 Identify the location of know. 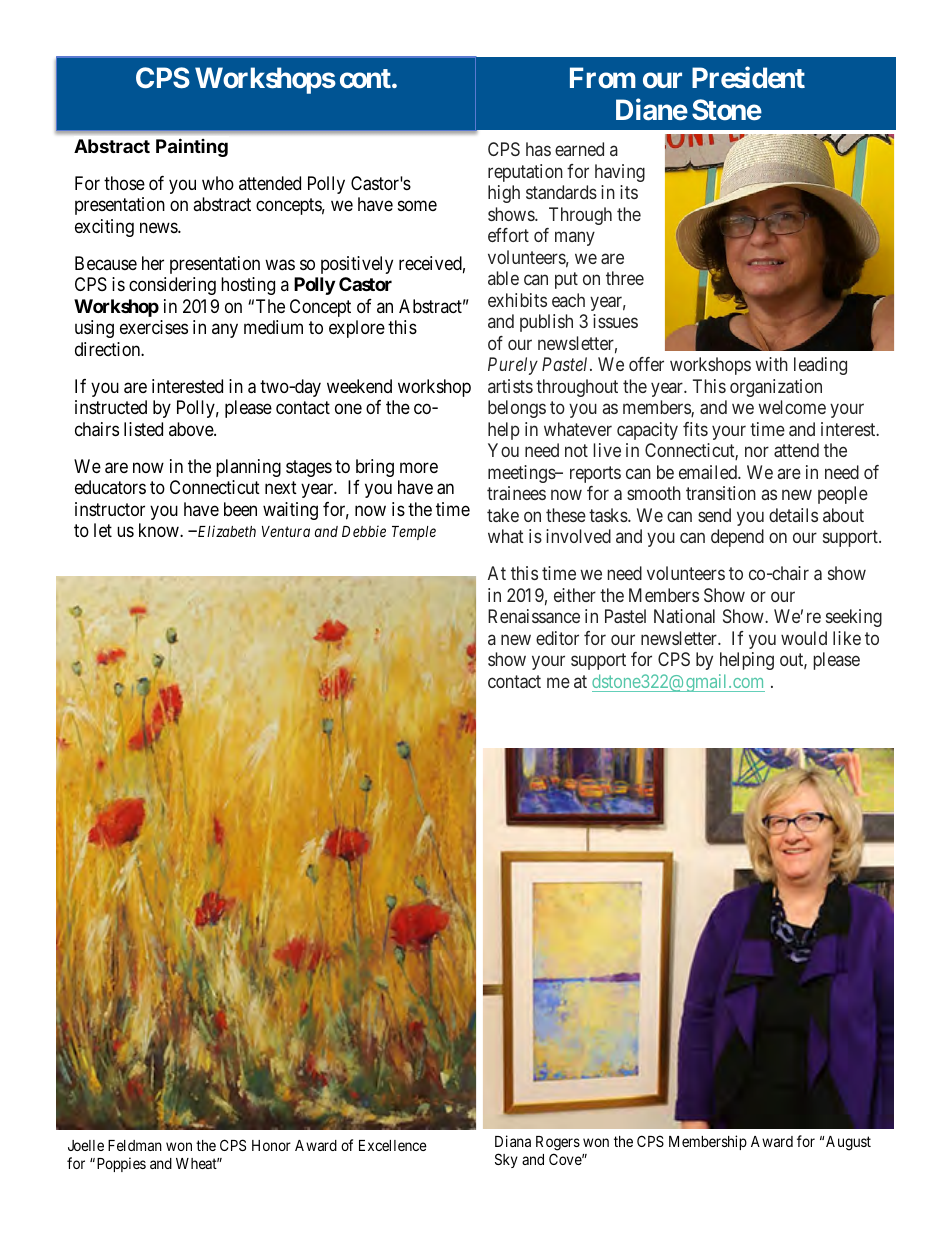
(160, 530).
